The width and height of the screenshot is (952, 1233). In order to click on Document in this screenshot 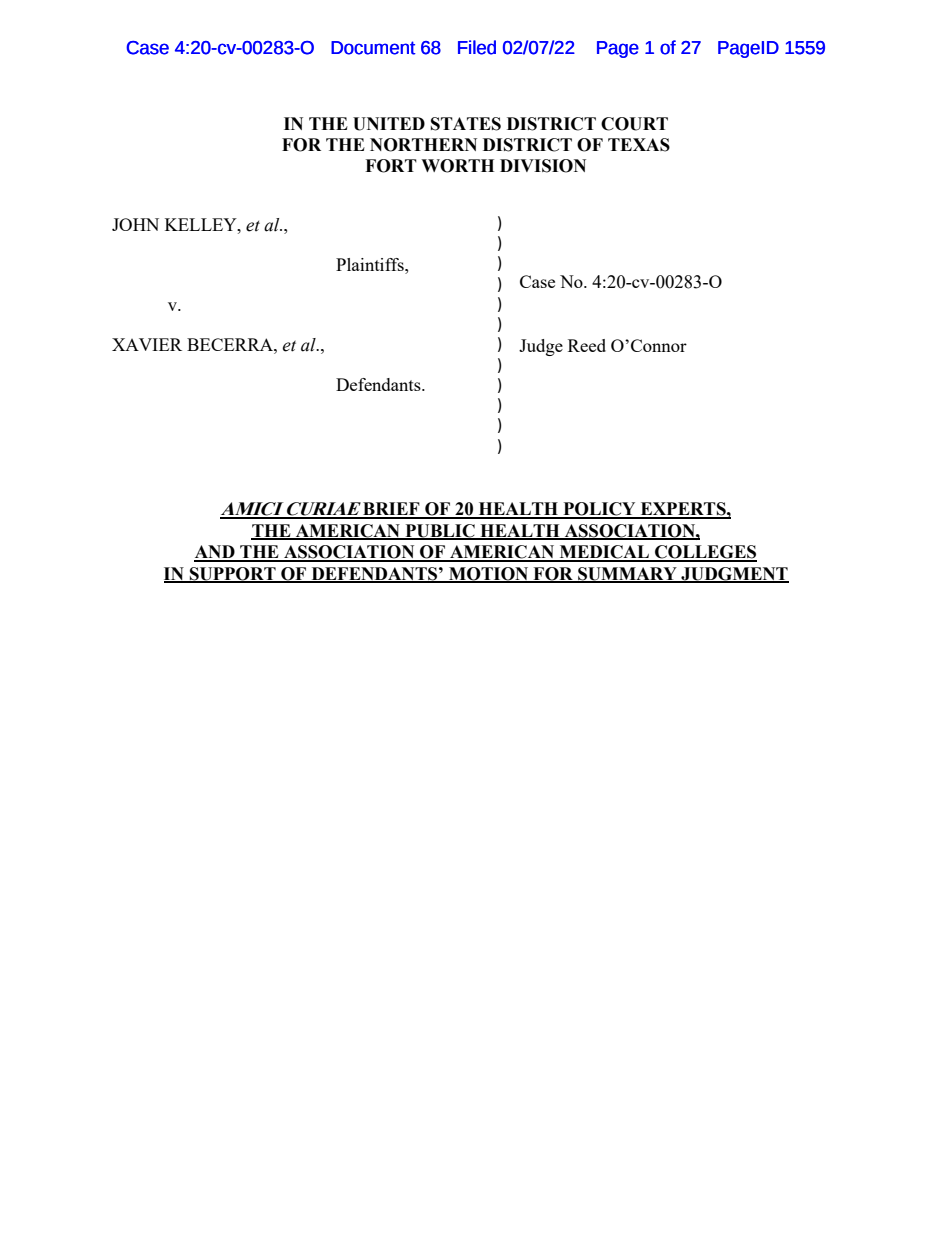, I will do `click(373, 48)`.
